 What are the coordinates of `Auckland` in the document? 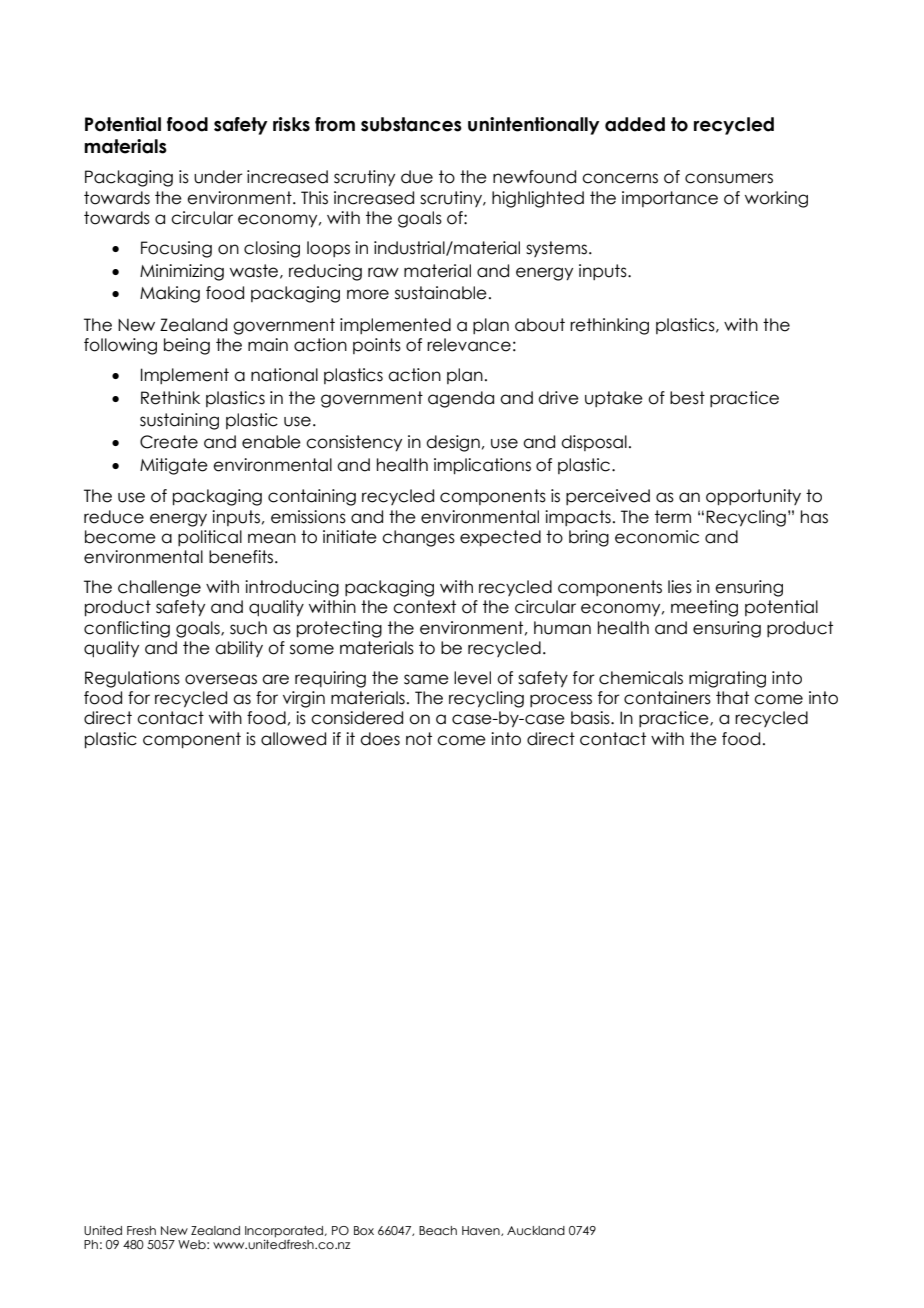 It's located at (536, 1230).
